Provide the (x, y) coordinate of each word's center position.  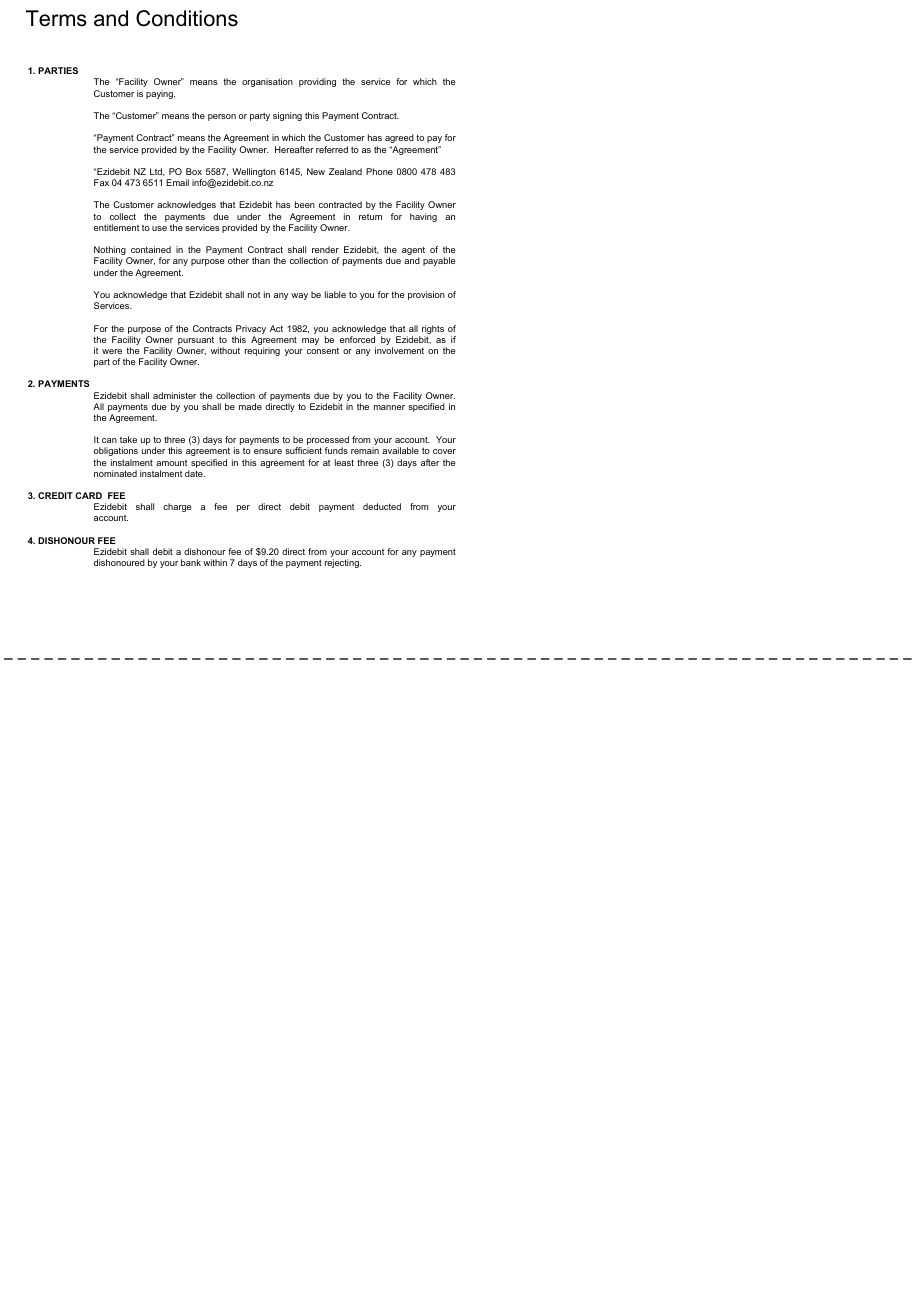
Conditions (187, 18)
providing (317, 82)
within (215, 562)
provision (426, 295)
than (261, 260)
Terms (56, 18)
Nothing (110, 252)
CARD (88, 495)
